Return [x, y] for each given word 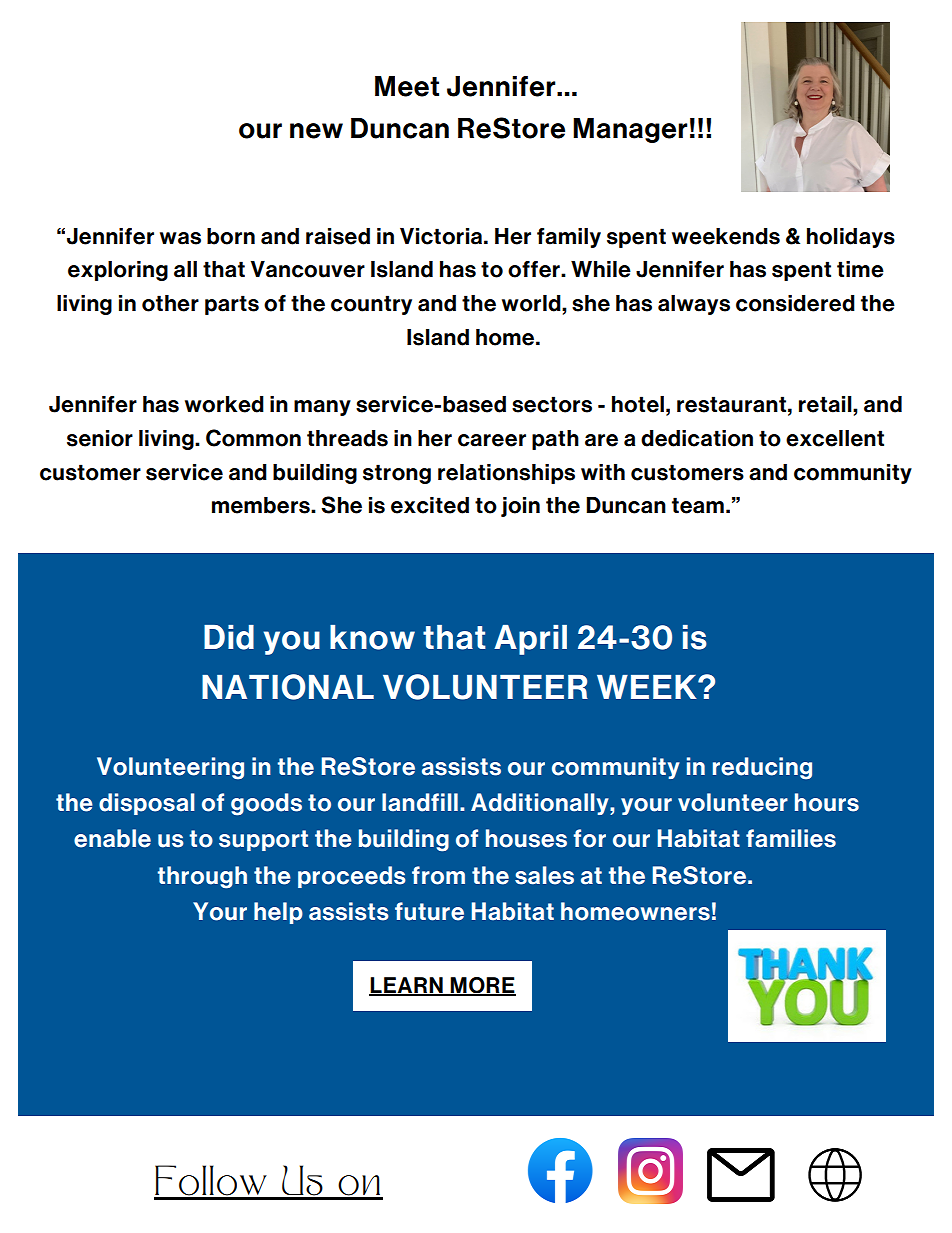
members [262, 505]
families [791, 838]
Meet [407, 86]
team [698, 505]
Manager [630, 130]
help [278, 913]
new [316, 131]
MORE [482, 986]
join [520, 507]
